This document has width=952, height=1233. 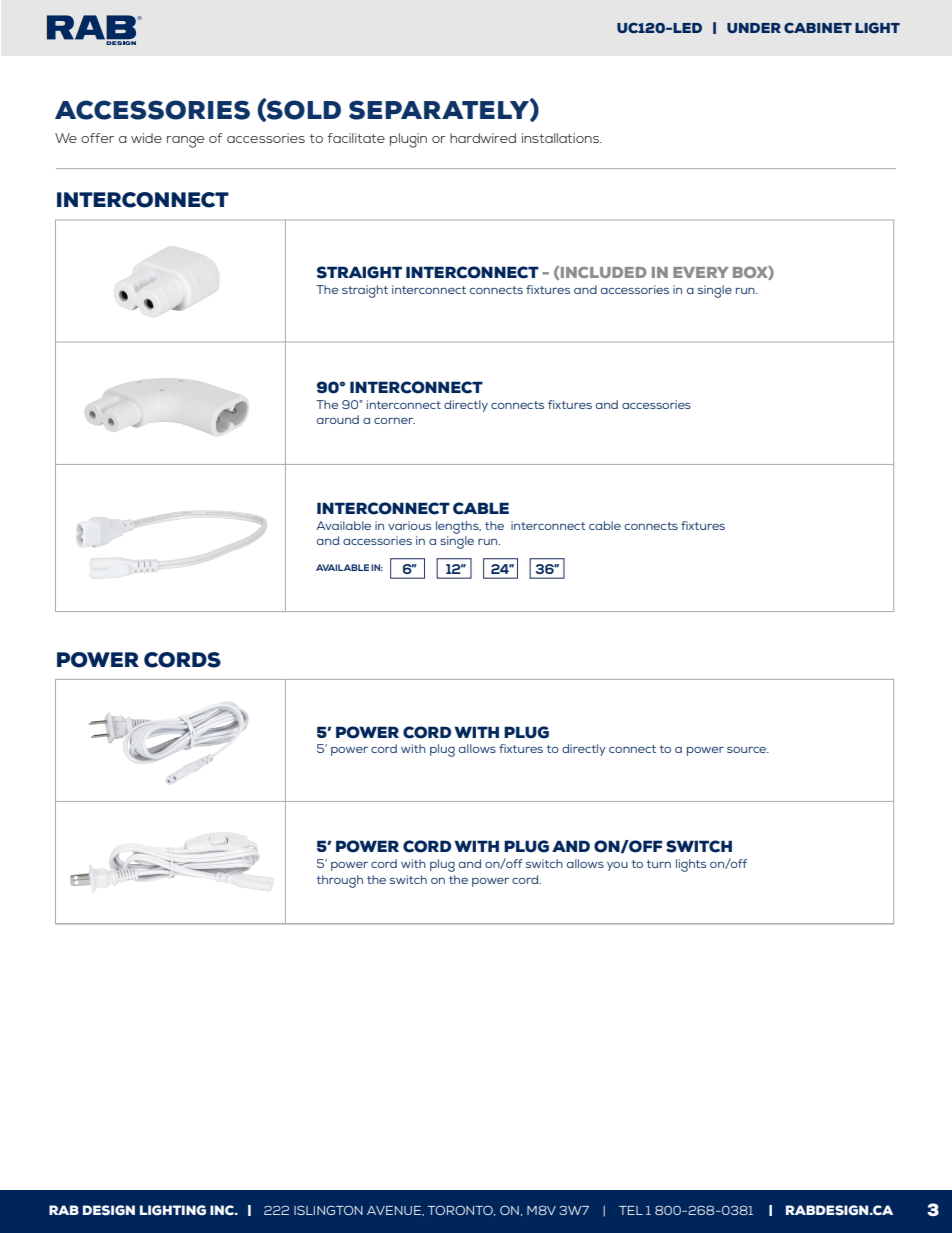 What do you see at coordinates (340, 881) in the document?
I see `through` at bounding box center [340, 881].
